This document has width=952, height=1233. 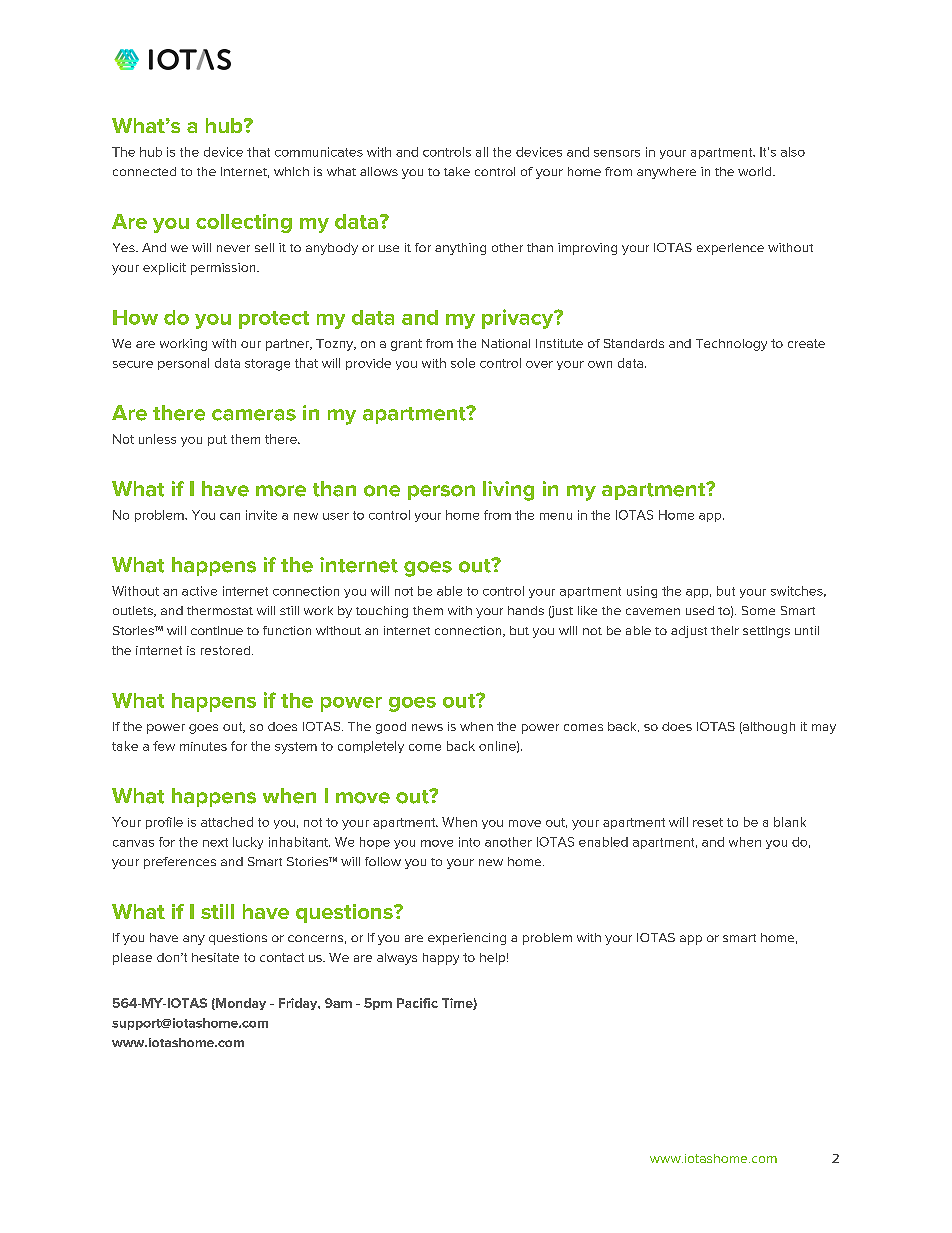 I want to click on Technology, so click(x=731, y=345).
